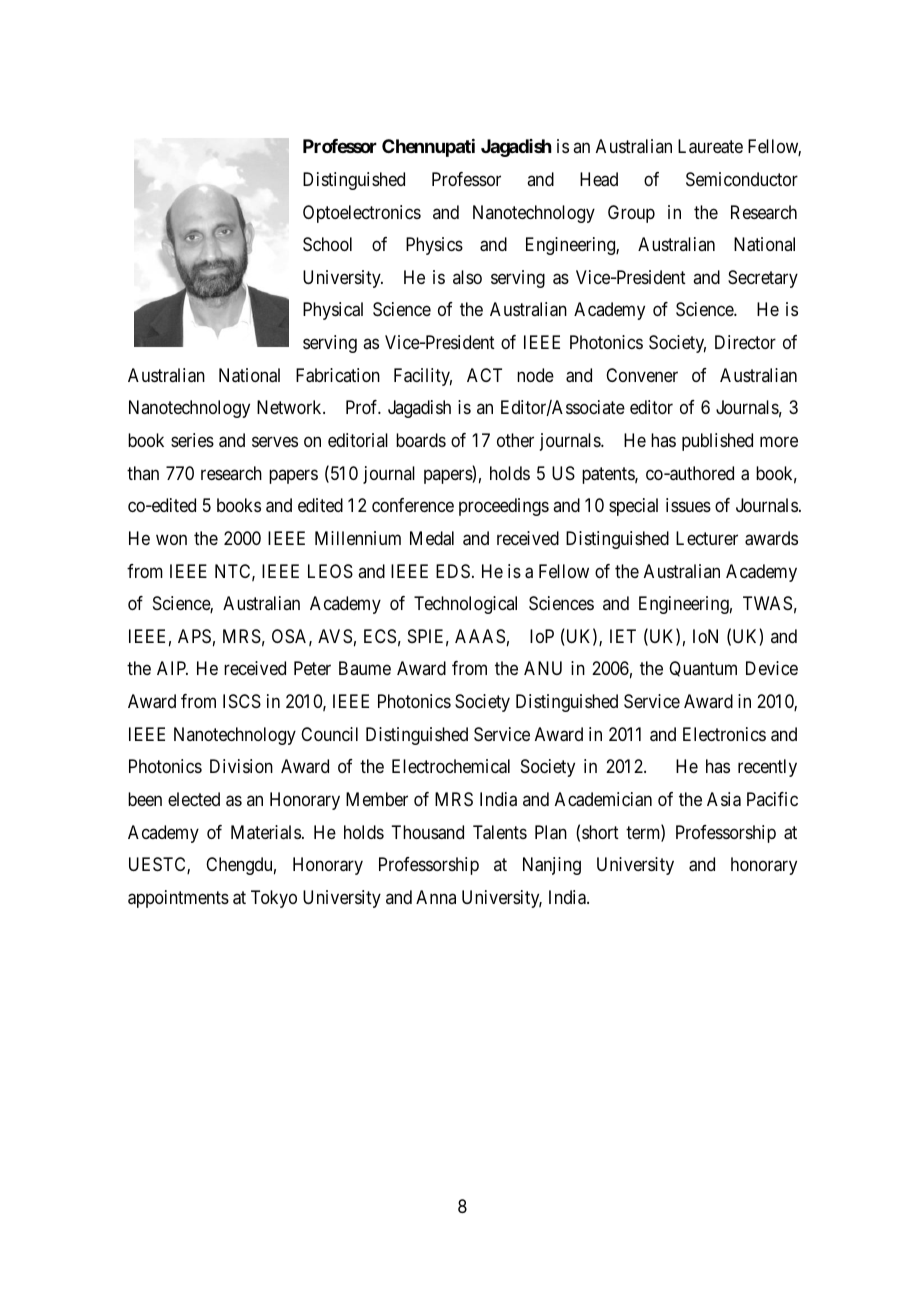 This screenshot has height=1308, width=924. I want to click on APS, so click(194, 636).
